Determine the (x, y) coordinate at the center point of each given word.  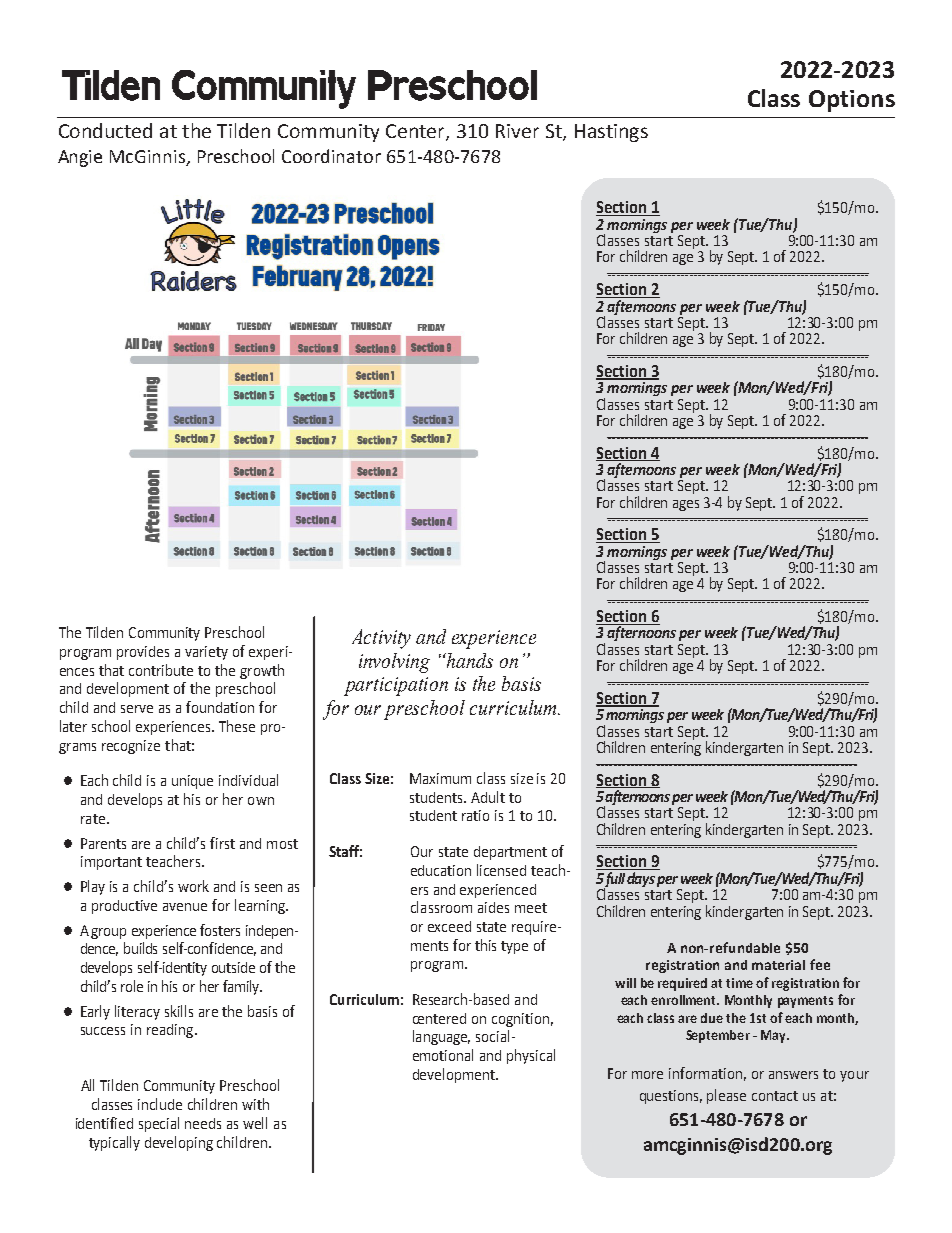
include (160, 1104)
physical (531, 1056)
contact (775, 1096)
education (441, 870)
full (615, 879)
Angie (80, 158)
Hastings (611, 133)
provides (143, 653)
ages (686, 505)
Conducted (105, 130)
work (193, 886)
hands (469, 660)
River (517, 131)
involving (394, 663)
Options (852, 101)
